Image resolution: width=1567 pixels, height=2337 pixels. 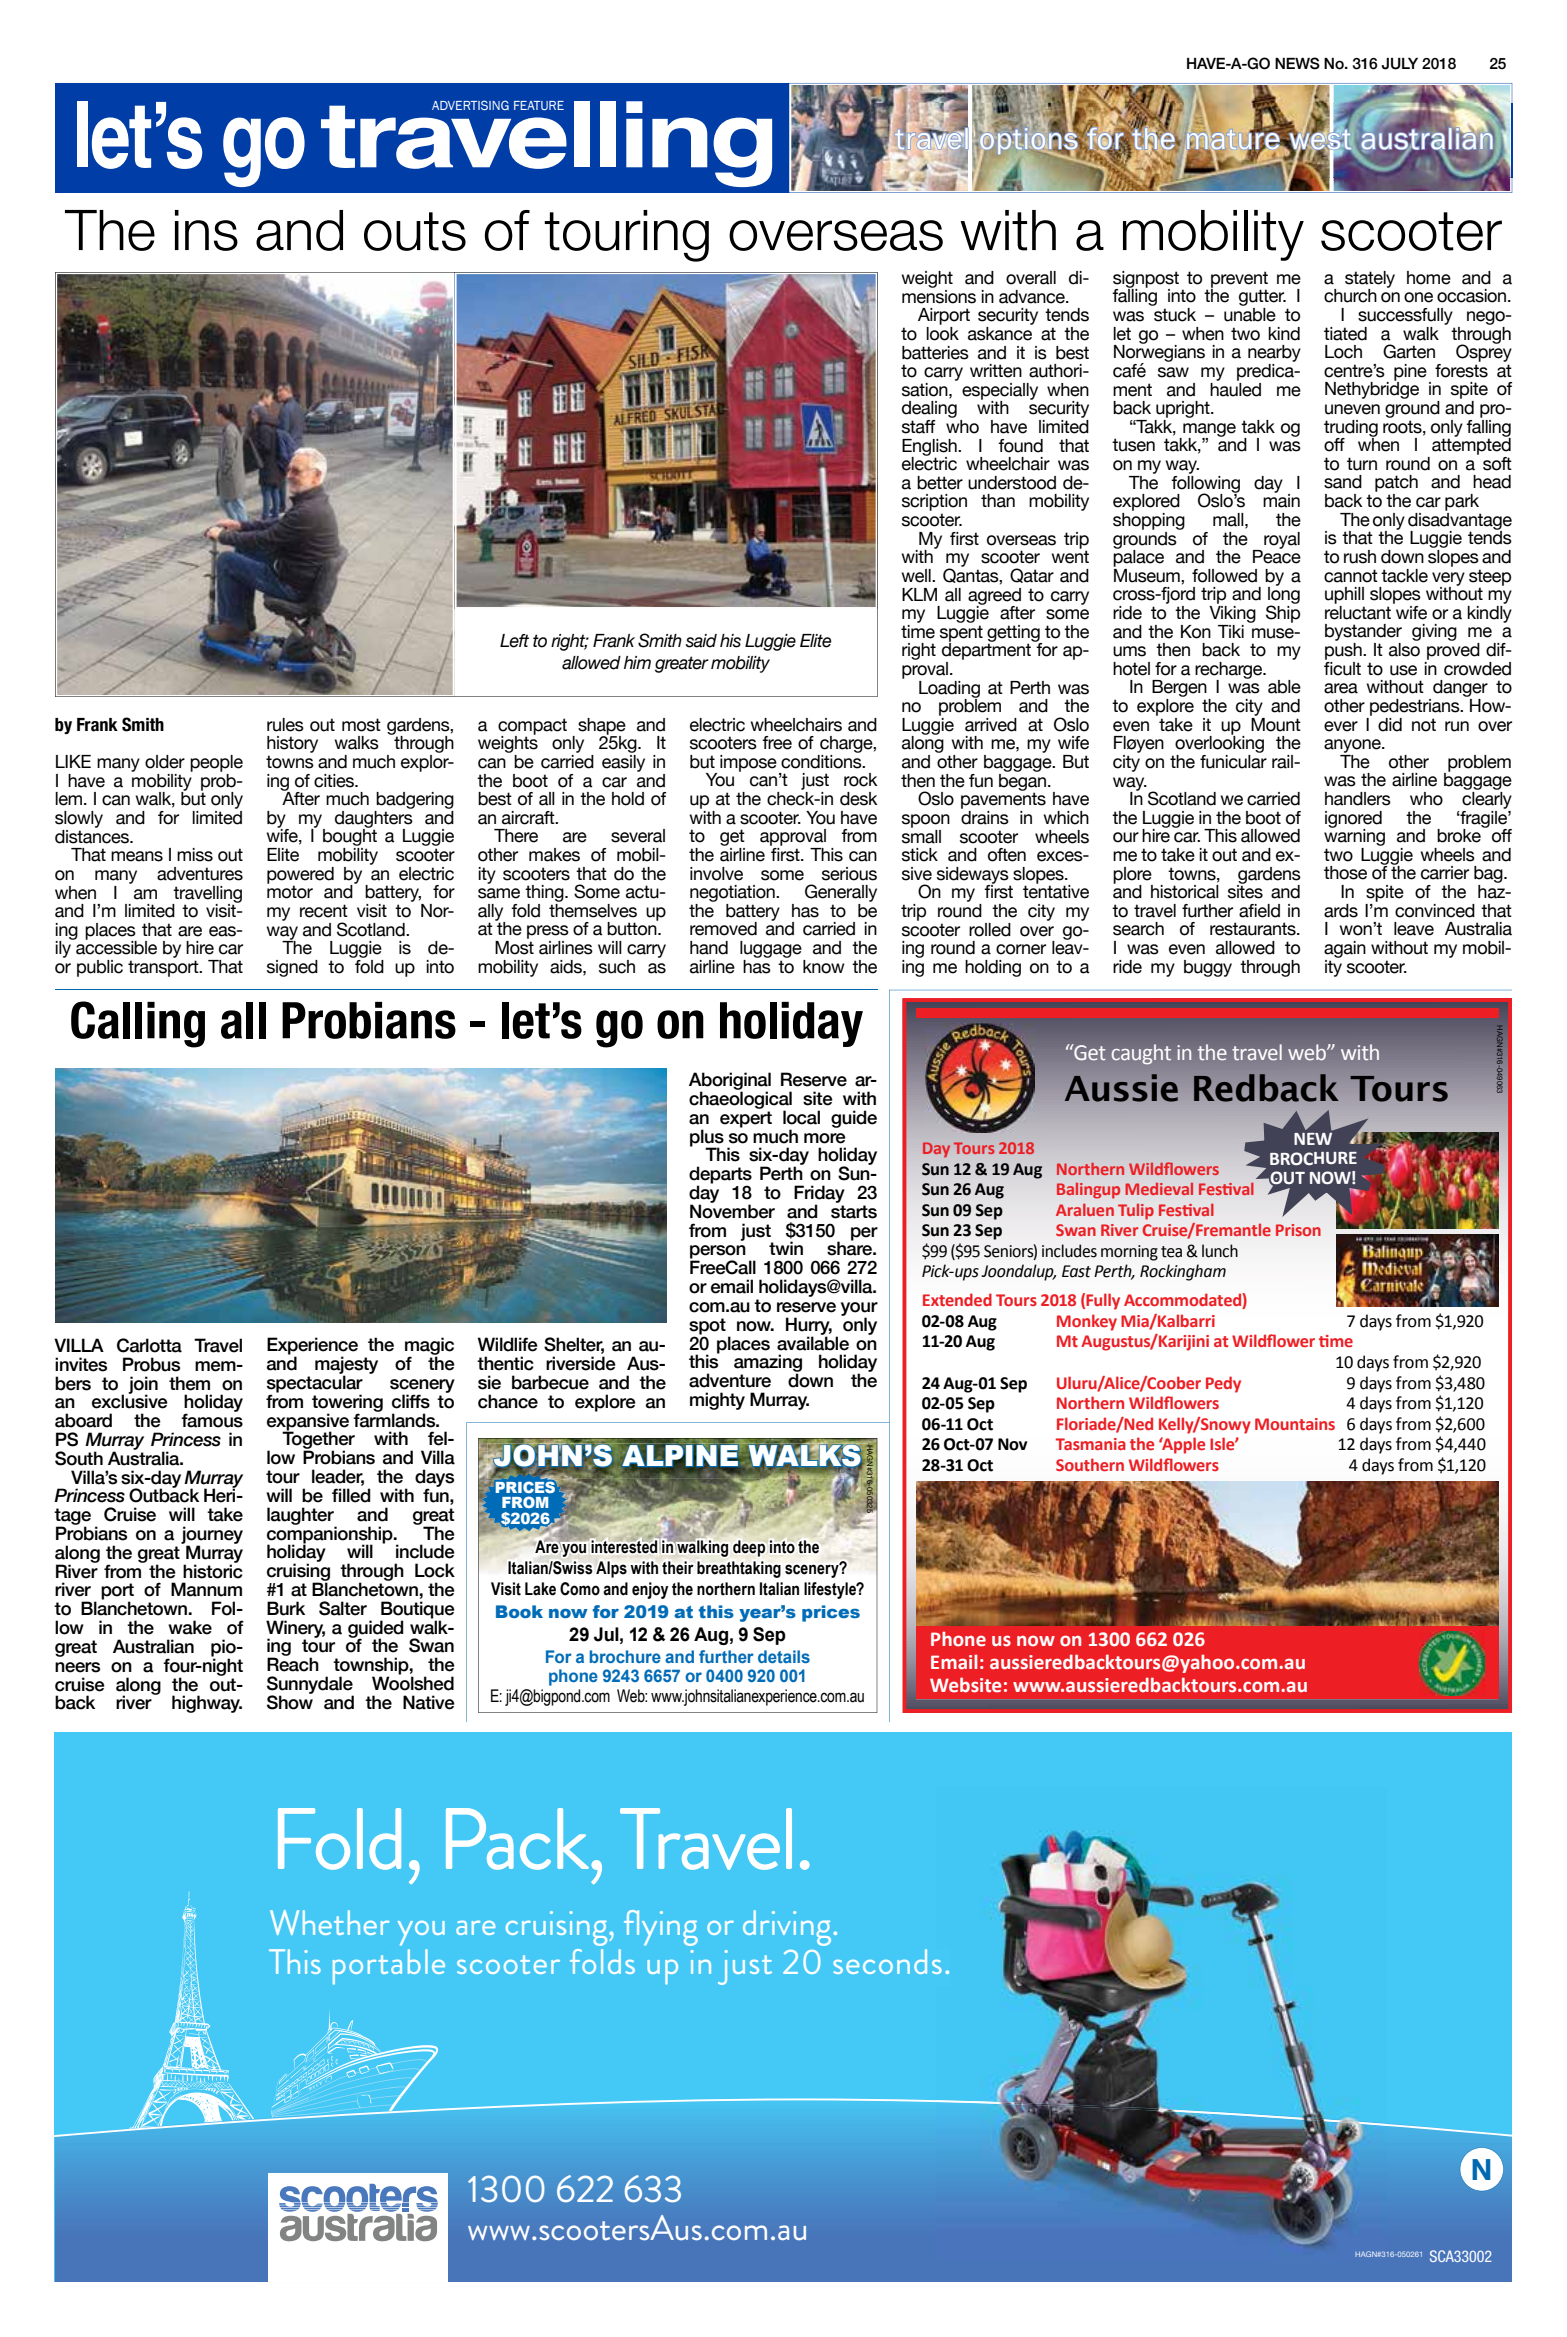 I want to click on ADVERTISING, so click(x=470, y=105).
